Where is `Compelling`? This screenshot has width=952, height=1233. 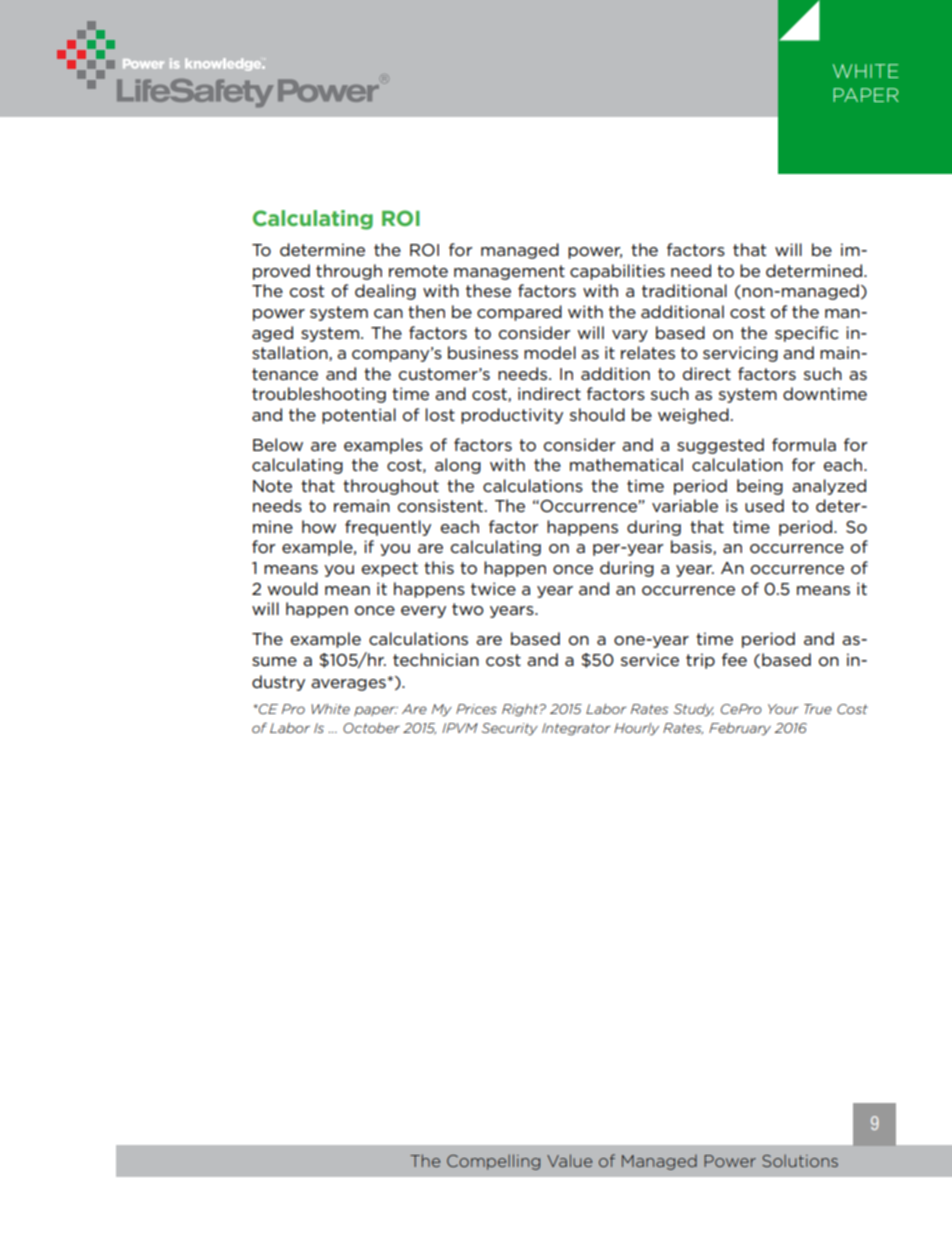
Compelling is located at coordinates (493, 1162).
